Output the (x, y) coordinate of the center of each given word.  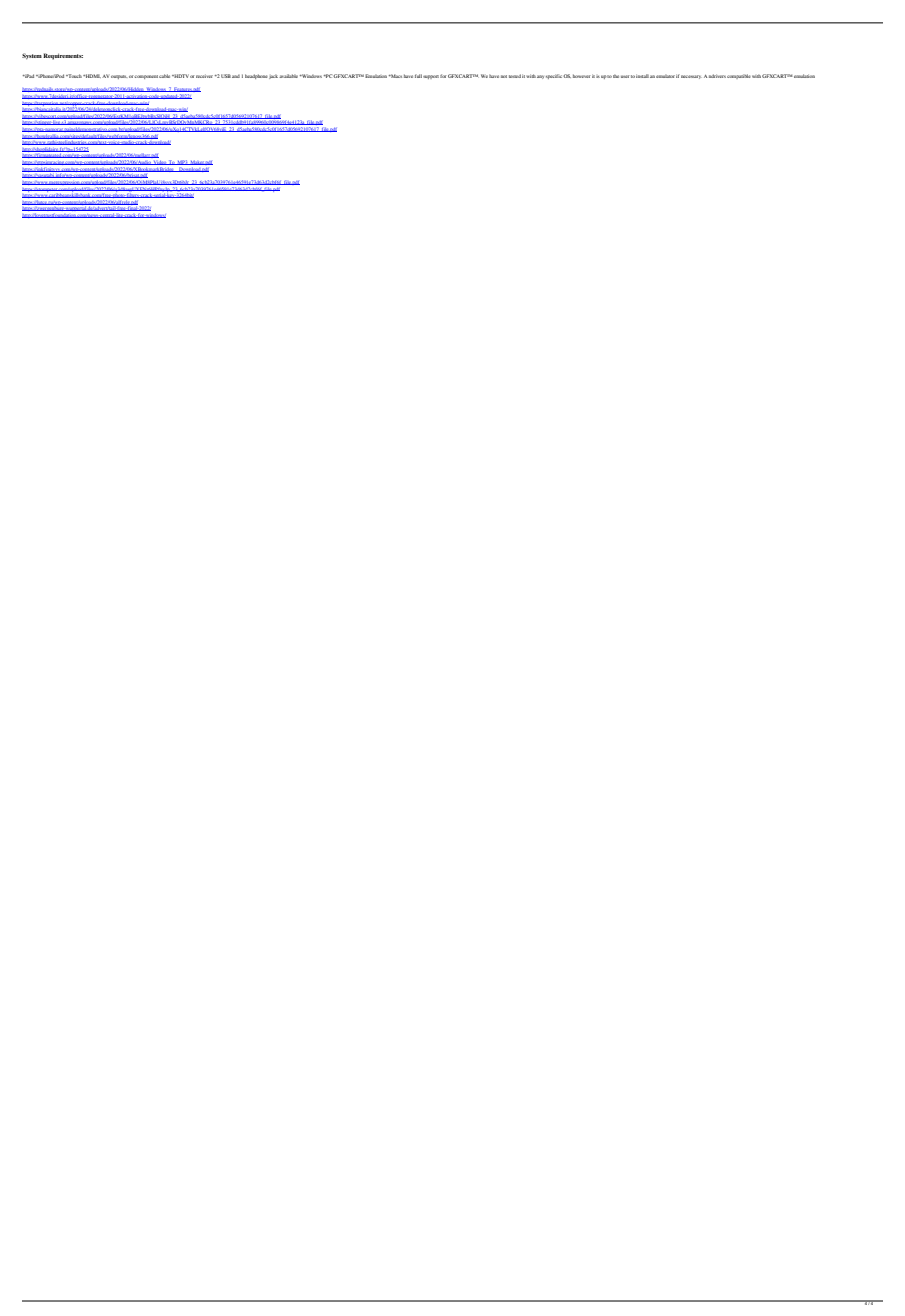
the (616, 76)
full (418, 76)
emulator (665, 76)
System (32, 56)
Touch (74, 76)
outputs (119, 77)
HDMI (92, 76)
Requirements (63, 56)
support (431, 77)
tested (515, 76)
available (288, 76)
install (642, 76)
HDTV (180, 76)
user (625, 76)
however (581, 76)
